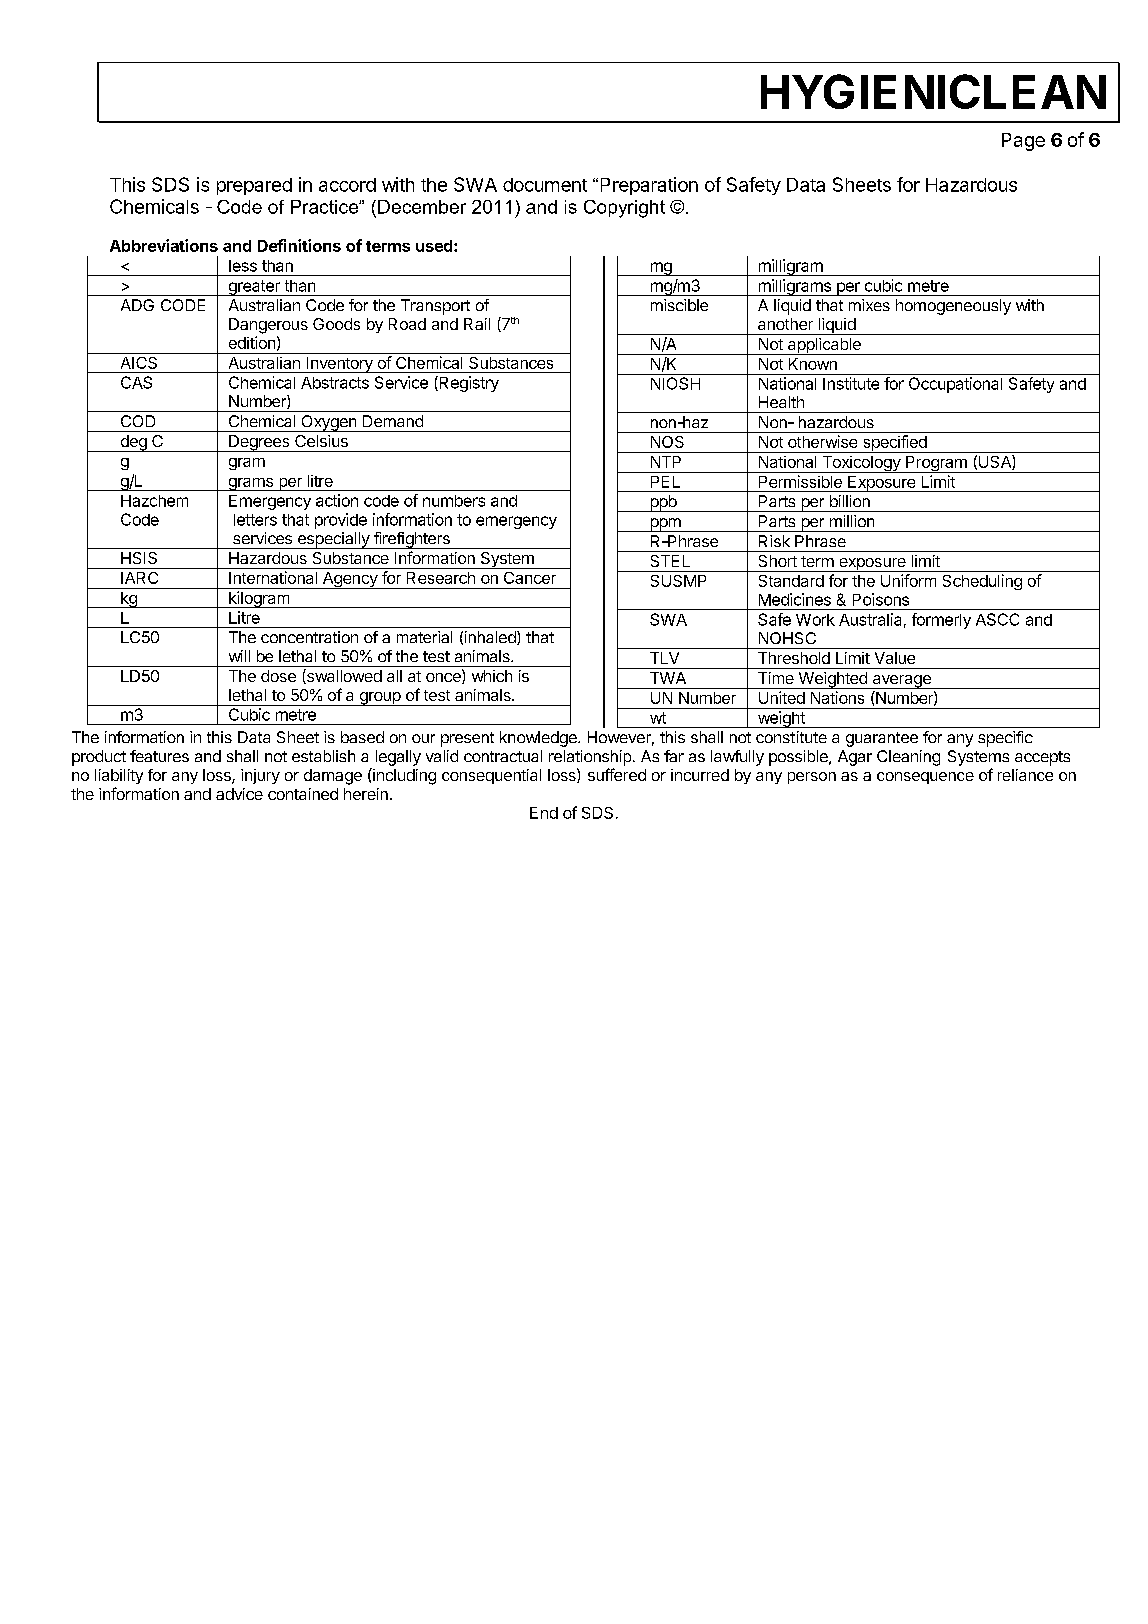 The width and height of the document is (1148, 1624). I want to click on advice, so click(239, 794).
